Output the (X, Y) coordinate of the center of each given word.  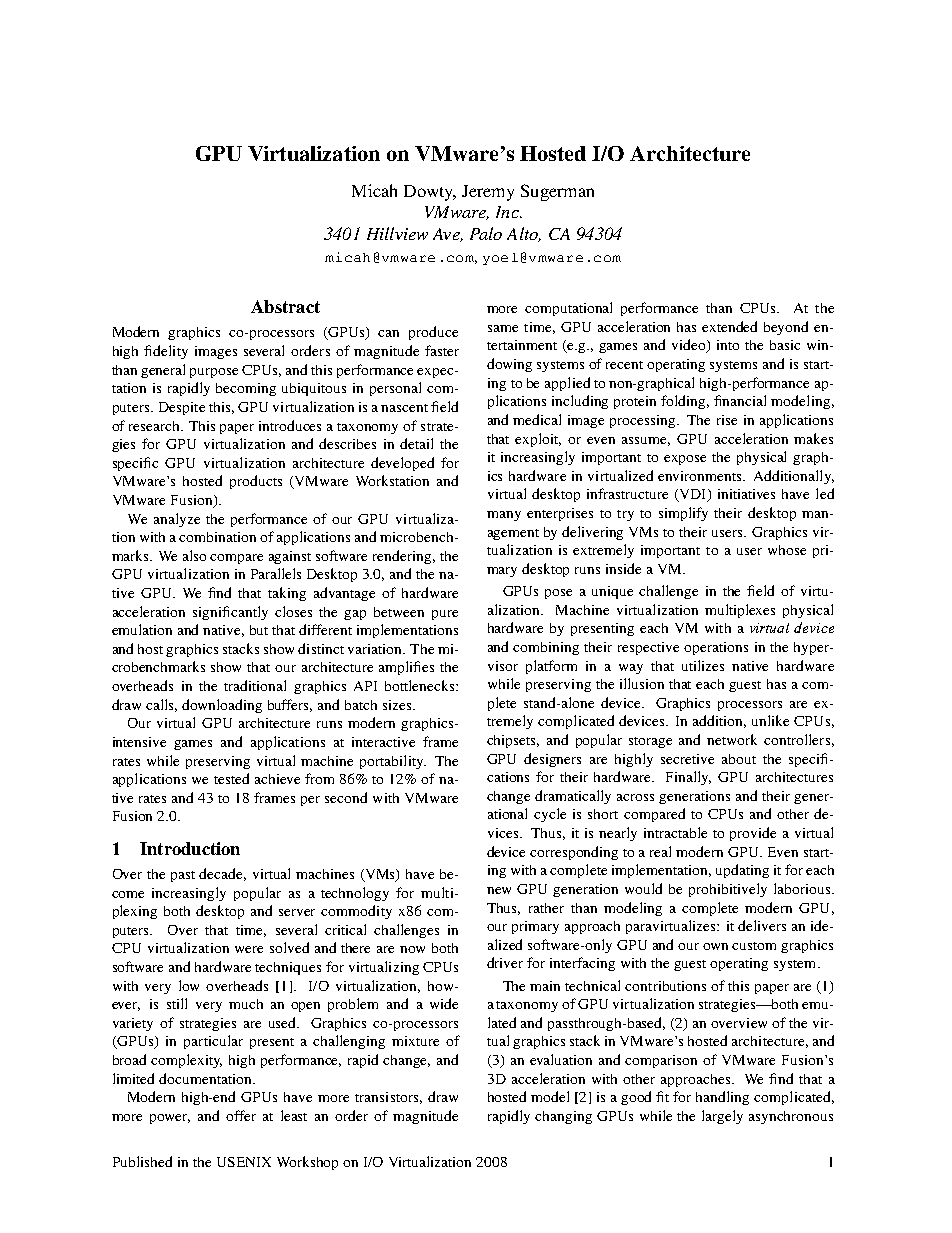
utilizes (703, 665)
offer (241, 1115)
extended (729, 326)
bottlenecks (421, 685)
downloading (222, 706)
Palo (486, 233)
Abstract (285, 306)
